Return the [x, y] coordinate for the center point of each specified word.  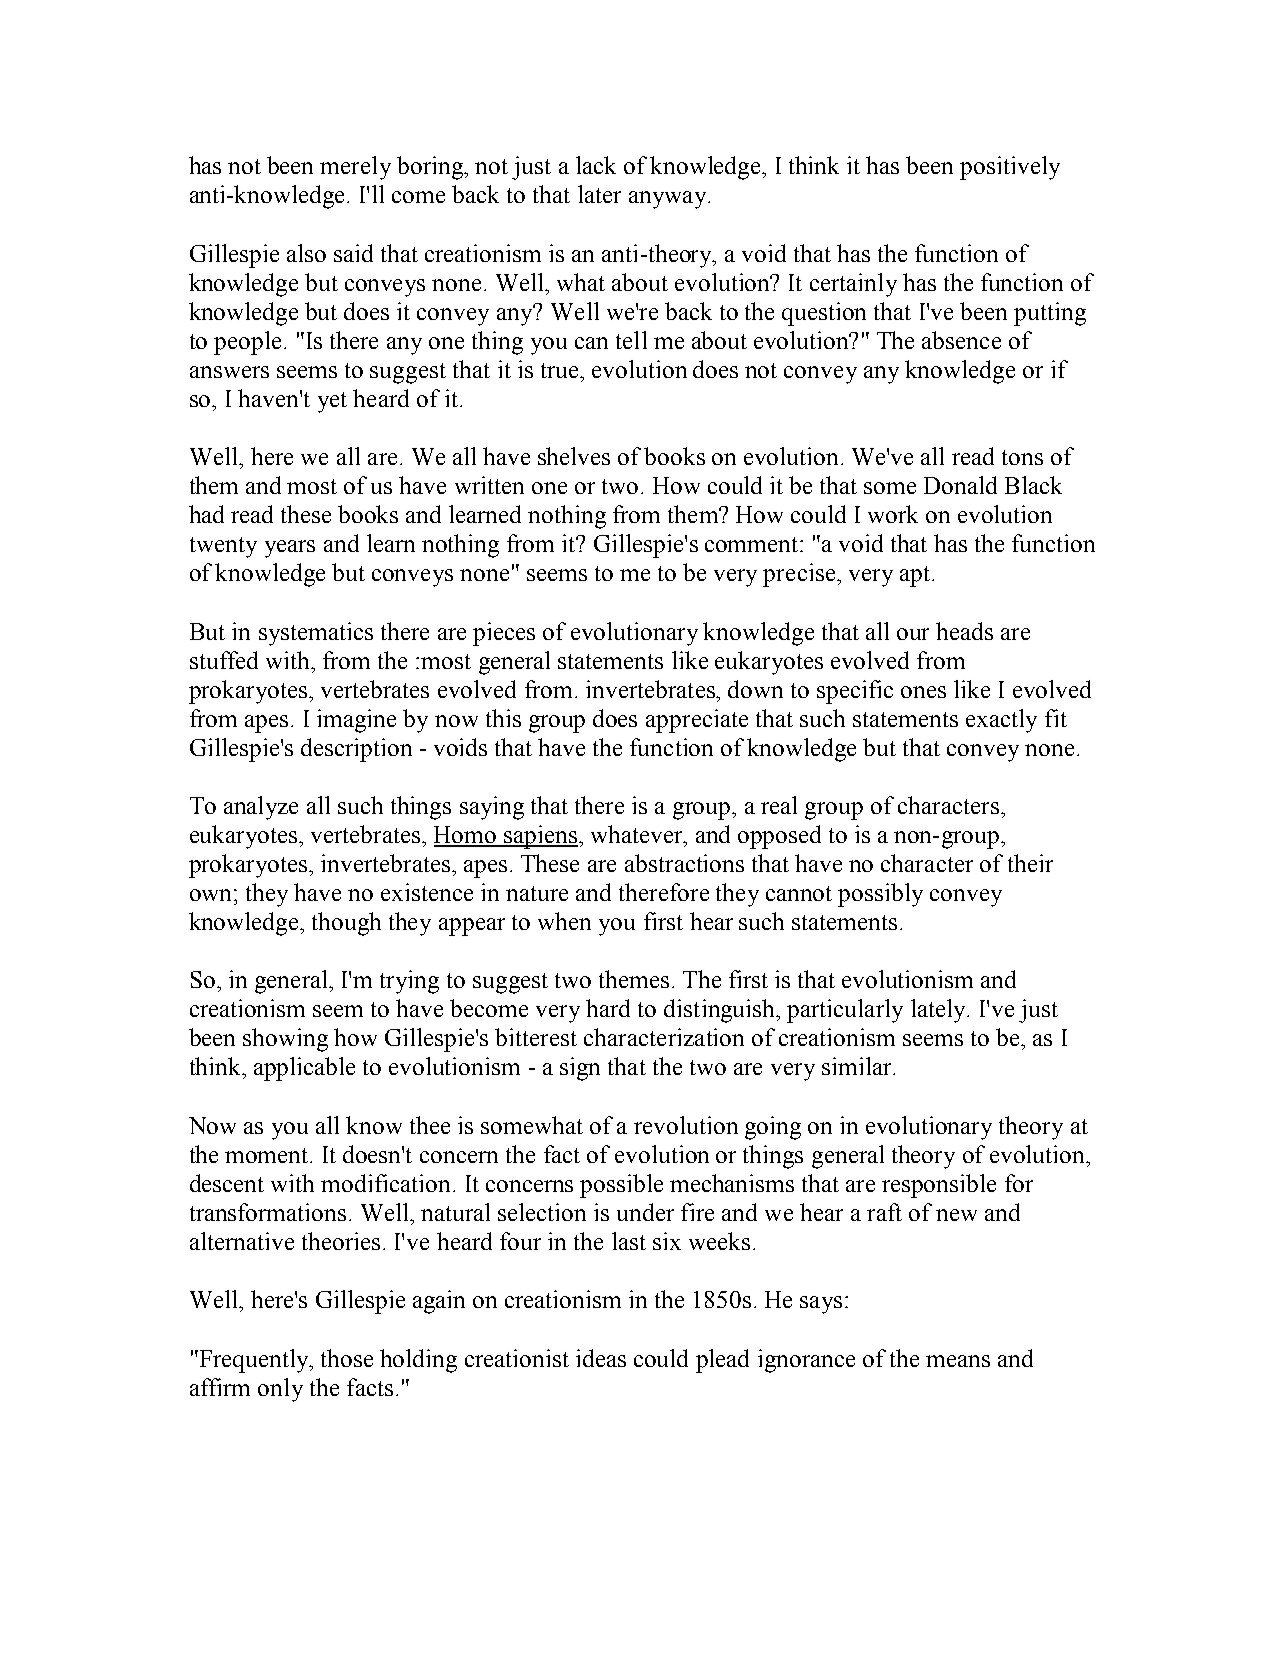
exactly [1001, 721]
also [306, 253]
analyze [261, 808]
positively [1010, 168]
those [347, 1358]
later [599, 194]
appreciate [697, 721]
